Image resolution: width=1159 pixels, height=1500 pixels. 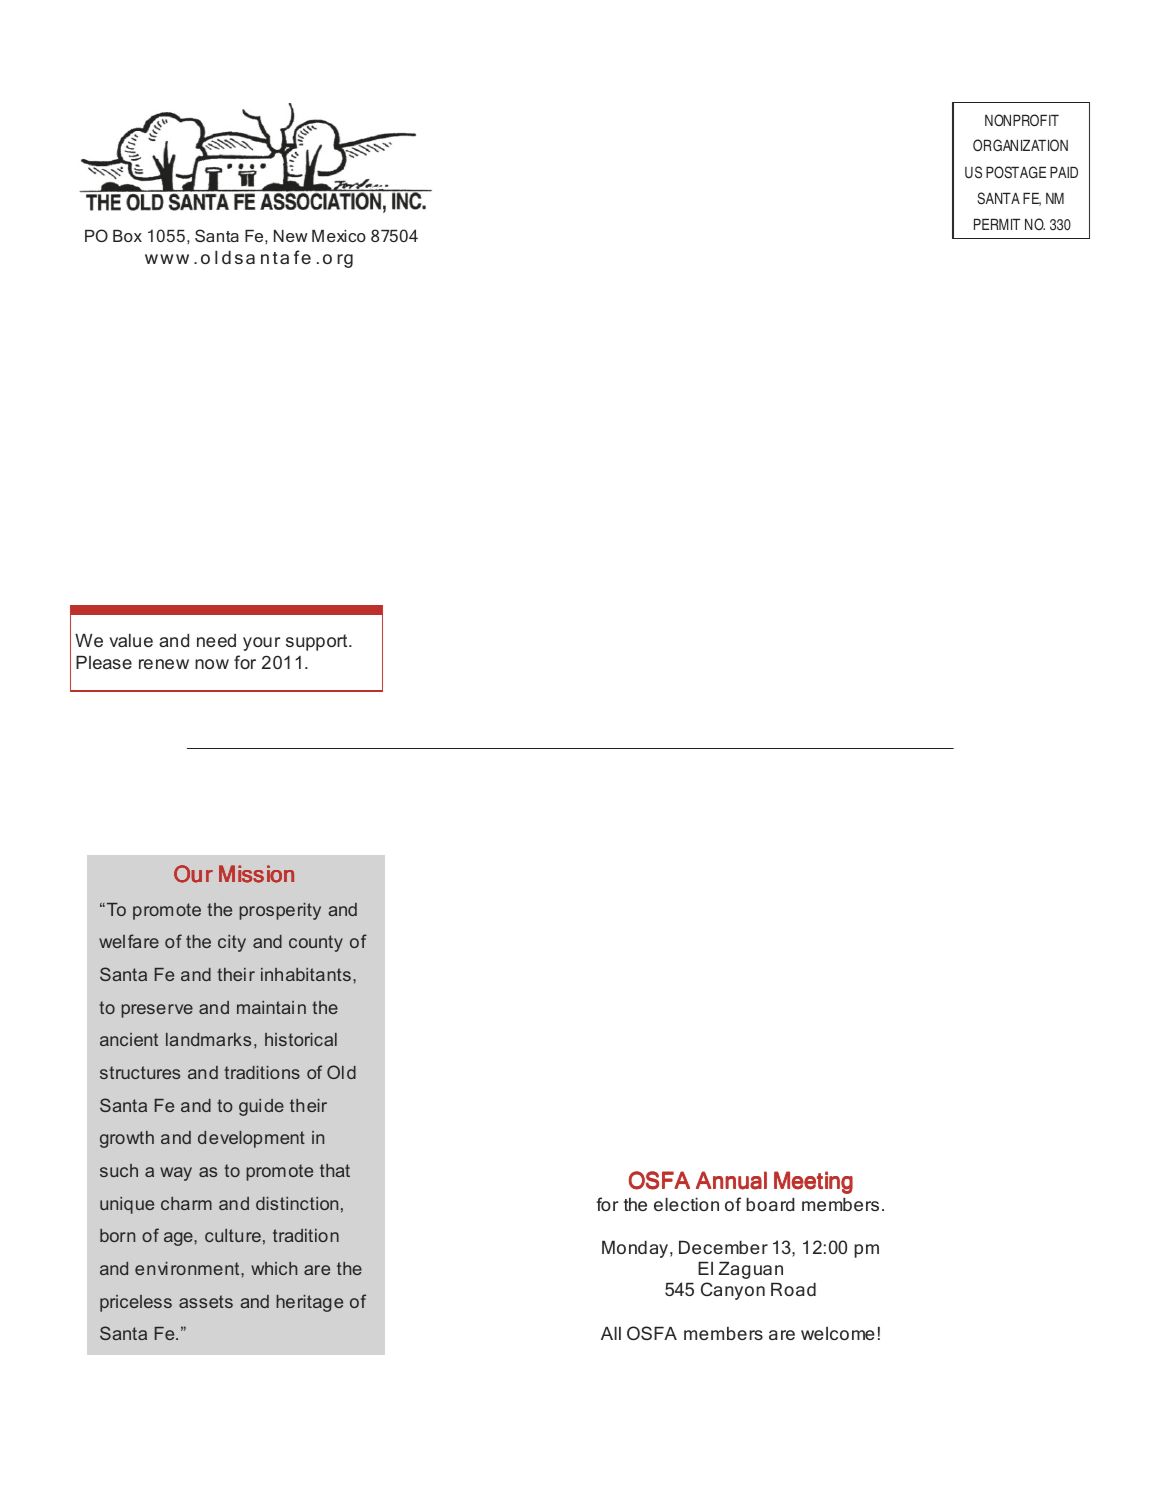 What do you see at coordinates (341, 1072) in the document?
I see `Old` at bounding box center [341, 1072].
